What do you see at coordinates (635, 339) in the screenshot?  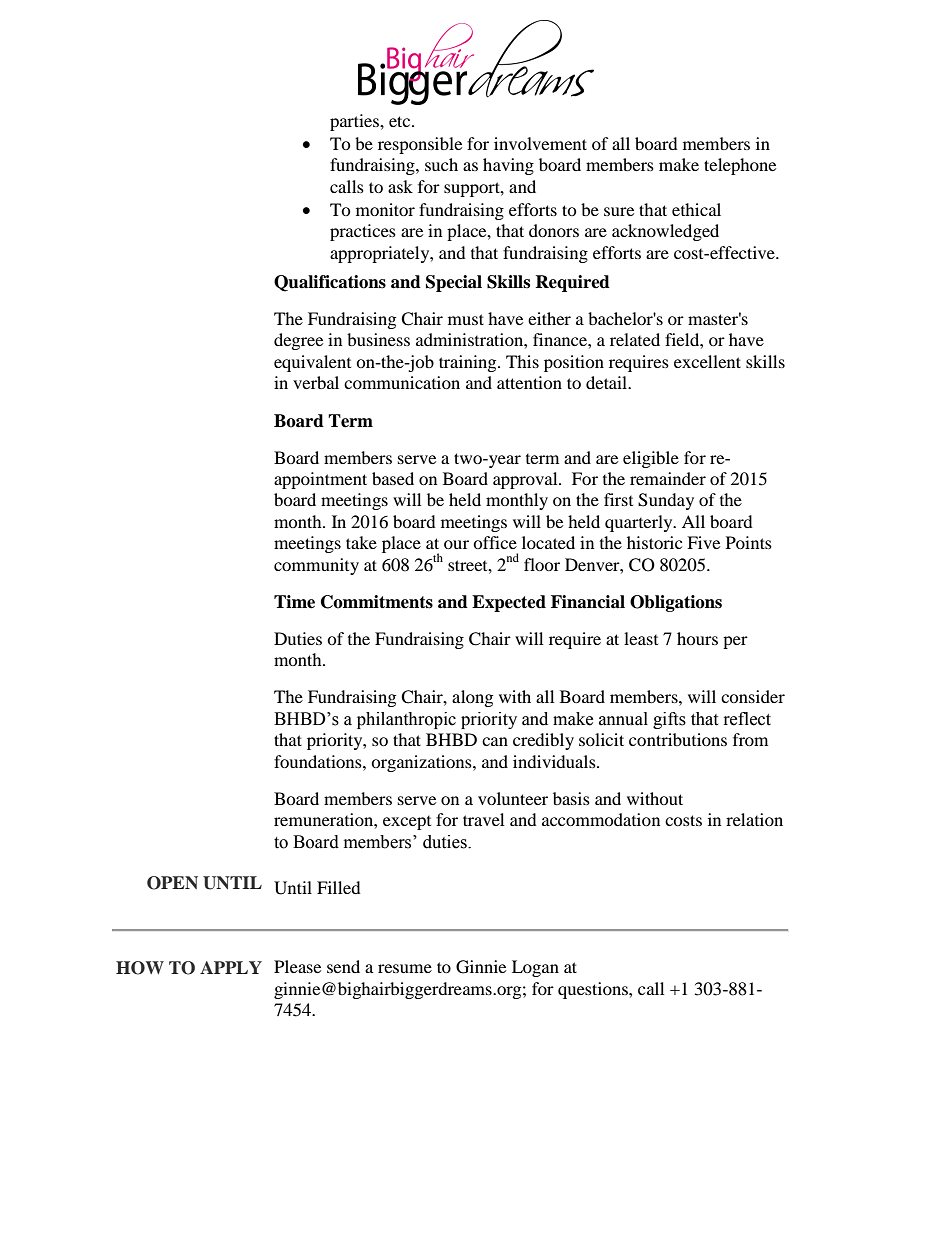 I see `related` at bounding box center [635, 339].
